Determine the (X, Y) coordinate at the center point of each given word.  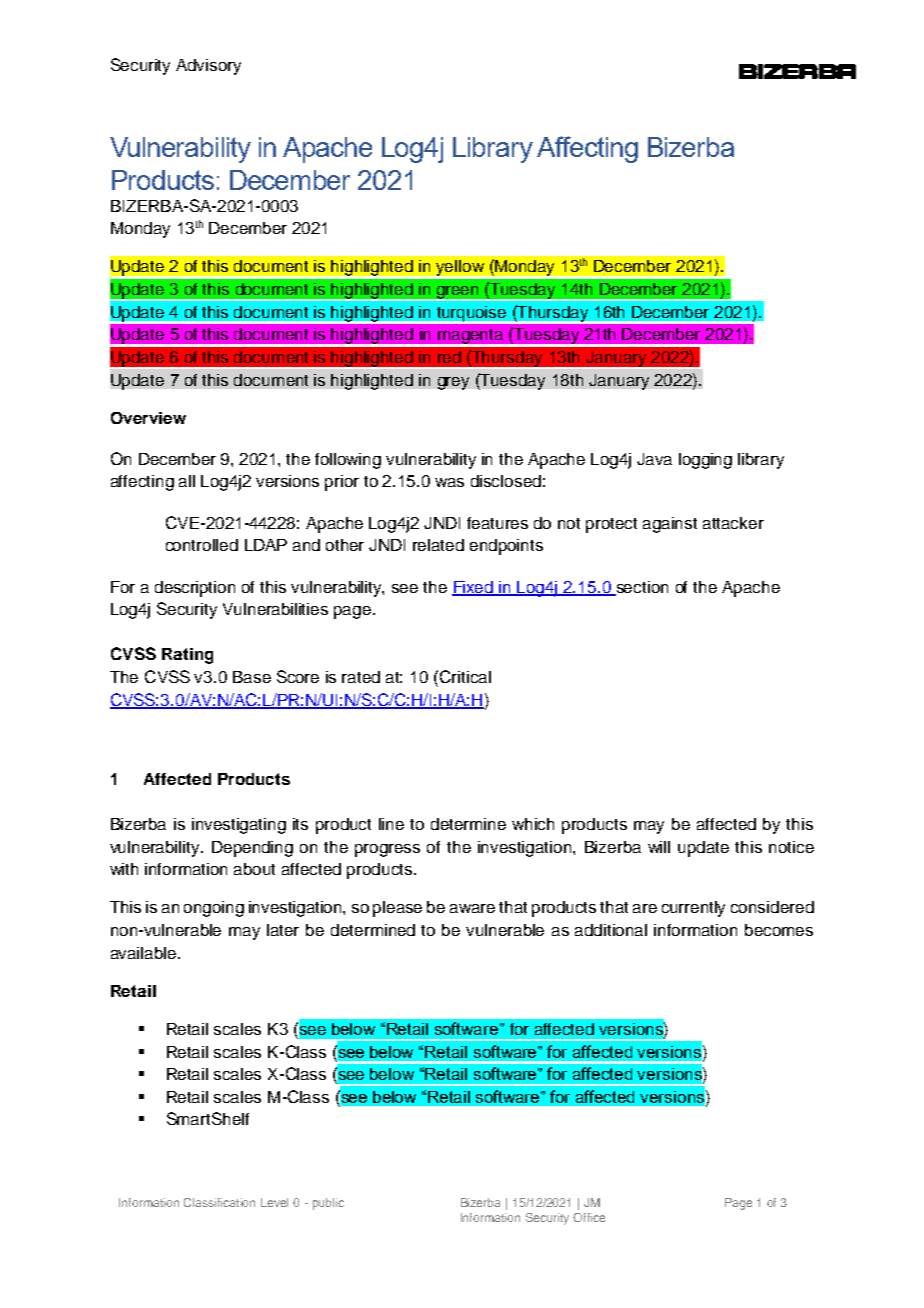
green (458, 293)
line (391, 824)
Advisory (208, 67)
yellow (460, 269)
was (449, 482)
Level (274, 1202)
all (187, 481)
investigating (239, 826)
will (659, 847)
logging (705, 461)
